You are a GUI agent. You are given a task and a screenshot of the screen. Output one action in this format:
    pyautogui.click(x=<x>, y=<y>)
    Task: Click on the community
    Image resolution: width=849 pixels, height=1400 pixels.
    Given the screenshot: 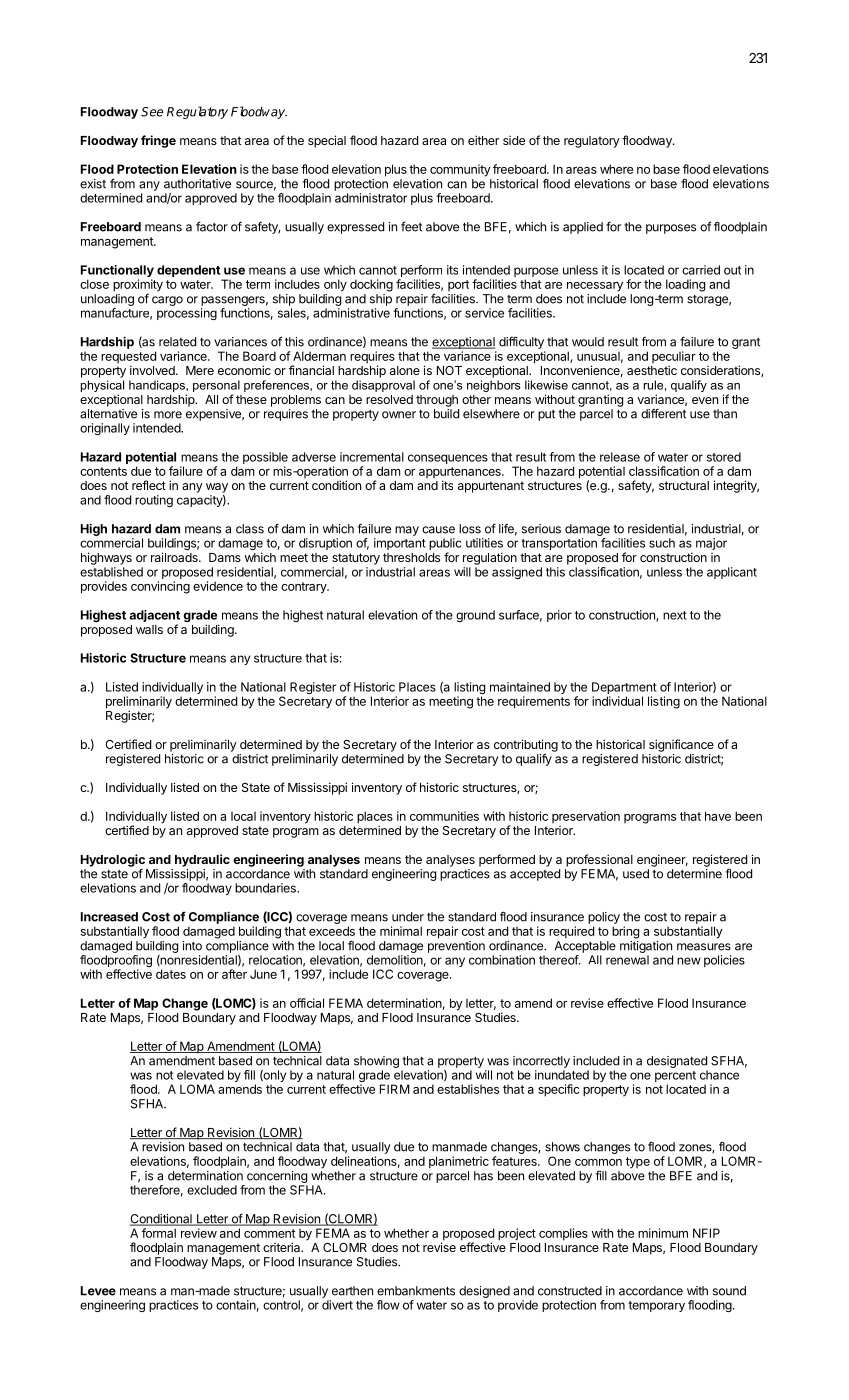 What is the action you would take?
    pyautogui.click(x=460, y=170)
